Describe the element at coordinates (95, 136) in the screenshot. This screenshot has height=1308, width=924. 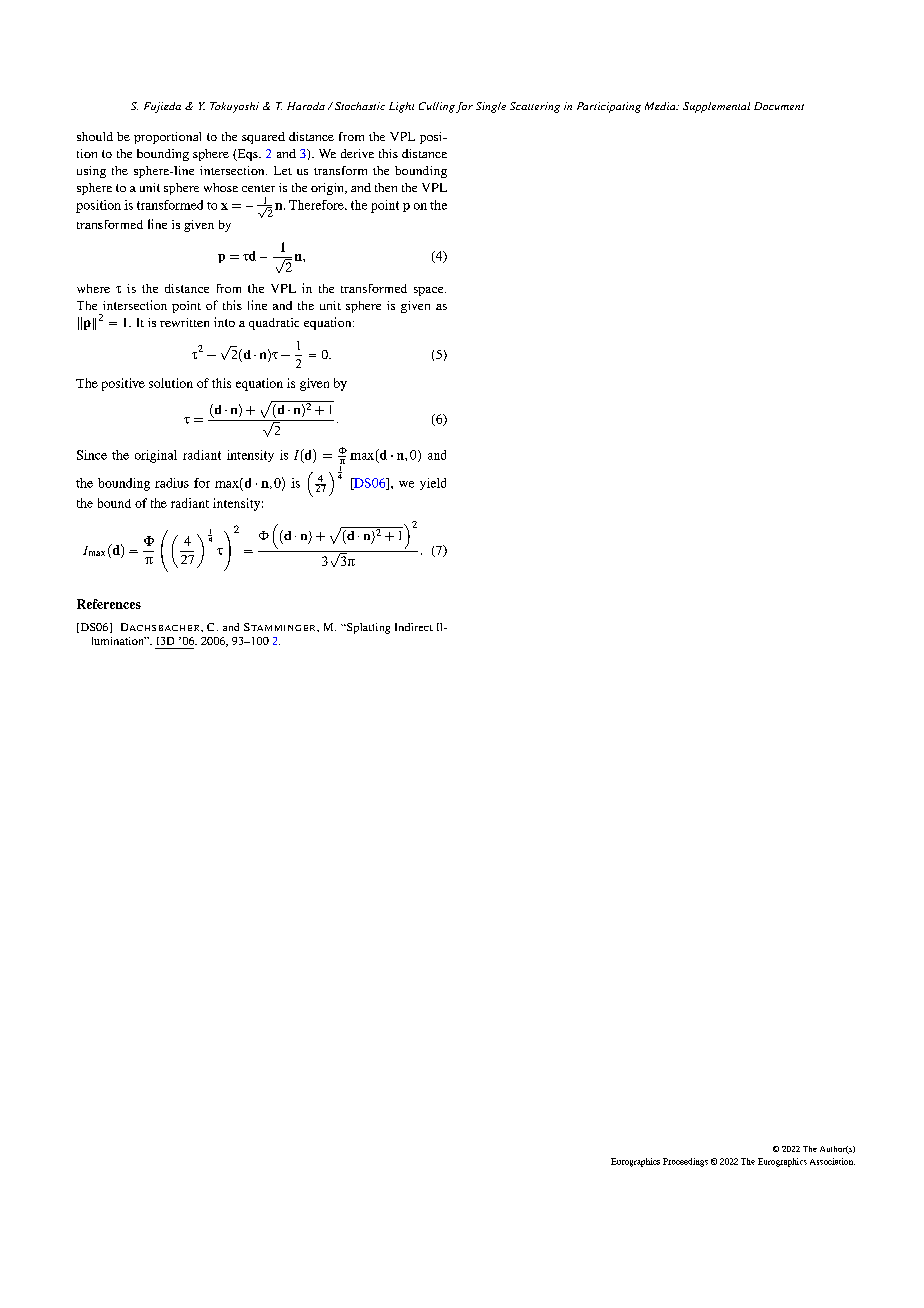
I see `should` at that location.
